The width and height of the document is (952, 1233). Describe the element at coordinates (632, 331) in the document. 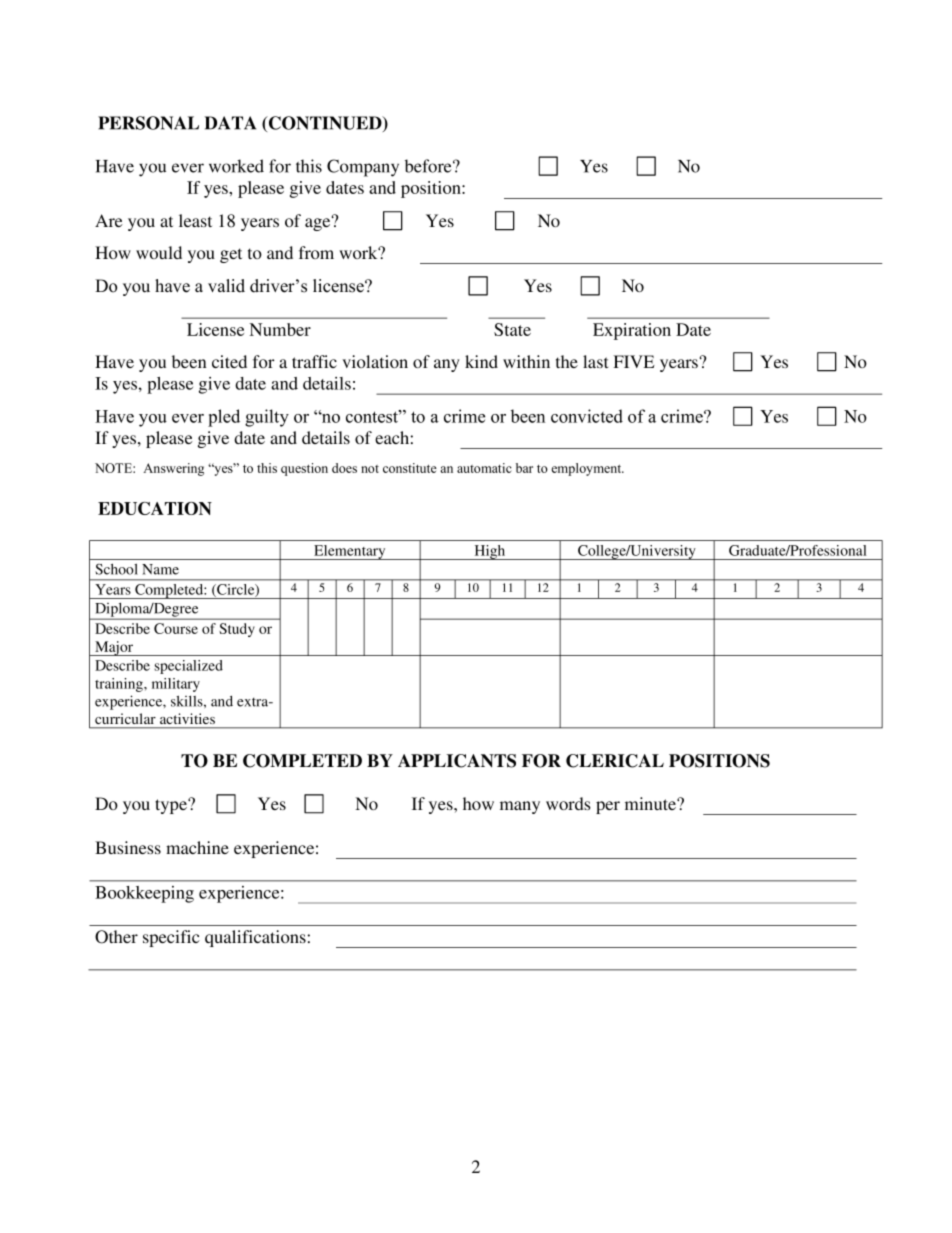

I see `Expiration` at that location.
